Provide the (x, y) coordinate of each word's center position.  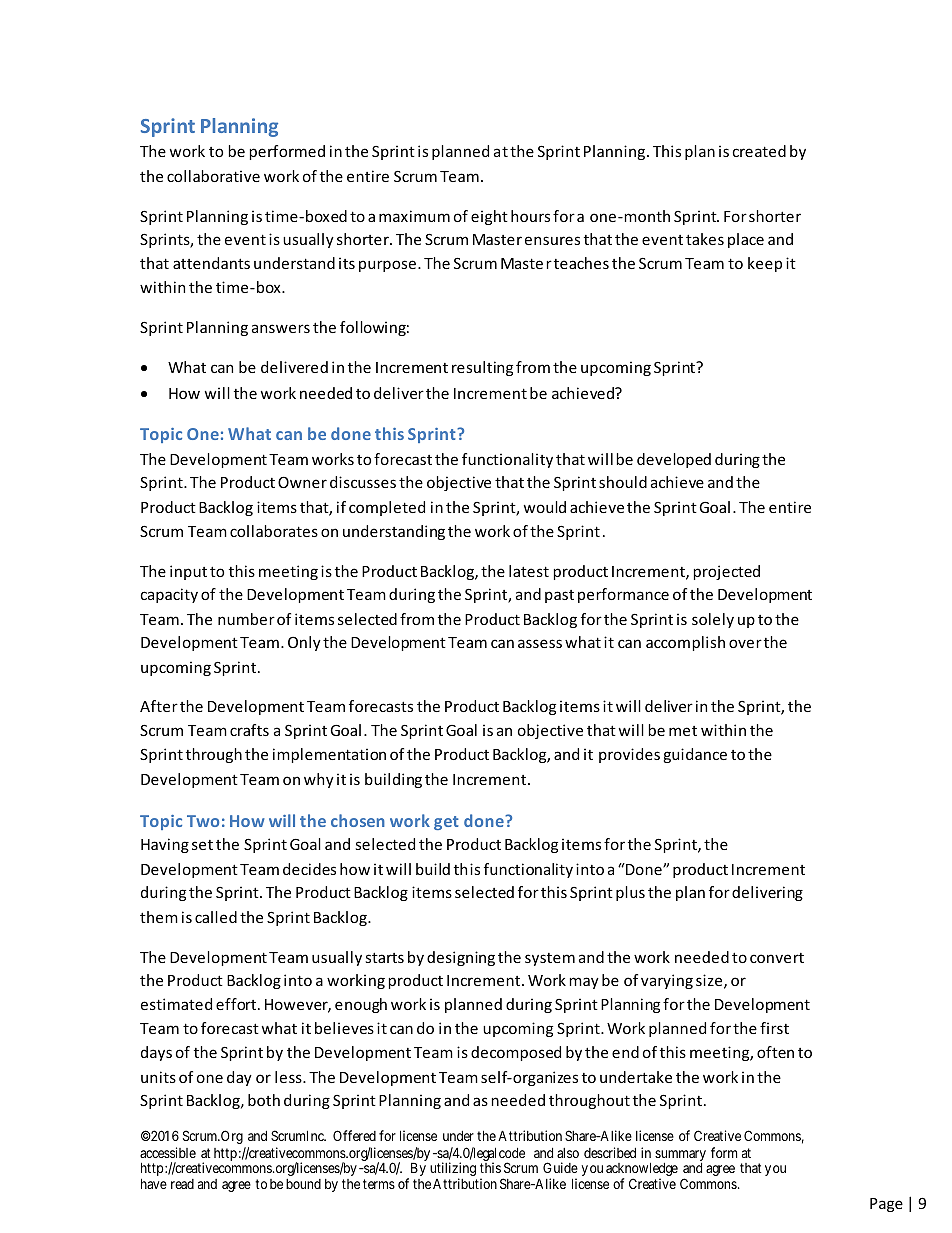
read (182, 1184)
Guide (560, 1167)
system (550, 959)
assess (540, 643)
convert (777, 958)
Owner (302, 482)
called (216, 917)
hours (530, 216)
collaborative (213, 176)
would (545, 507)
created (759, 151)
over (745, 643)
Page (886, 1205)
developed (674, 460)
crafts (249, 730)
